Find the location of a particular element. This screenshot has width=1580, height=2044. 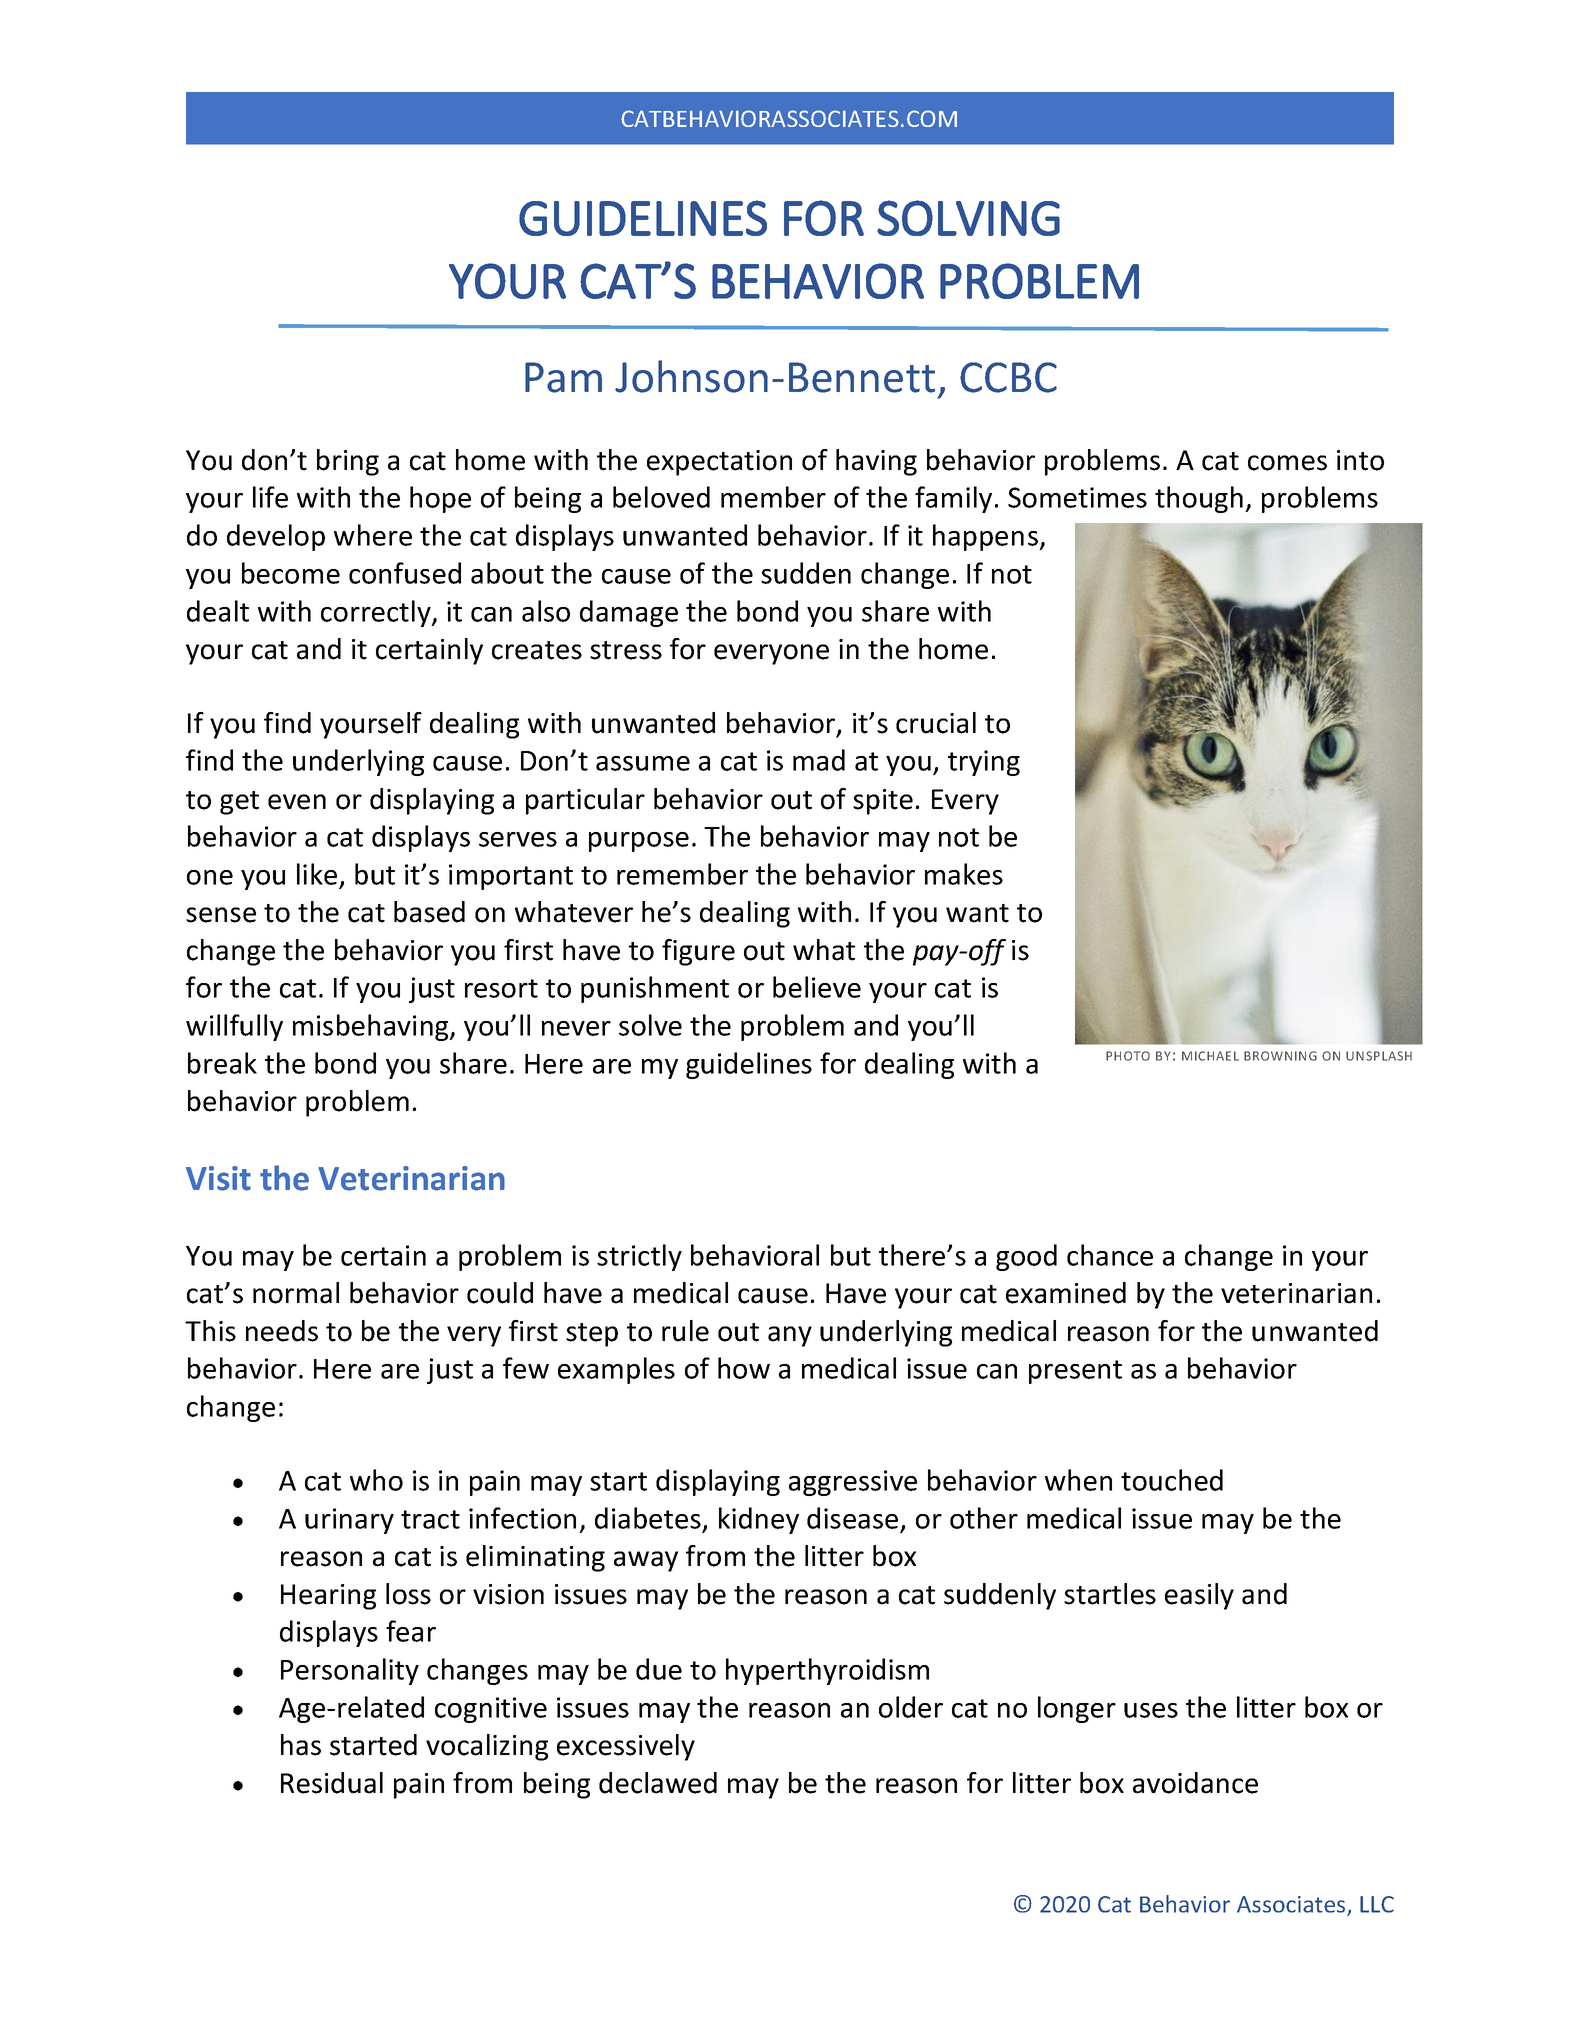

comes is located at coordinates (1287, 463).
